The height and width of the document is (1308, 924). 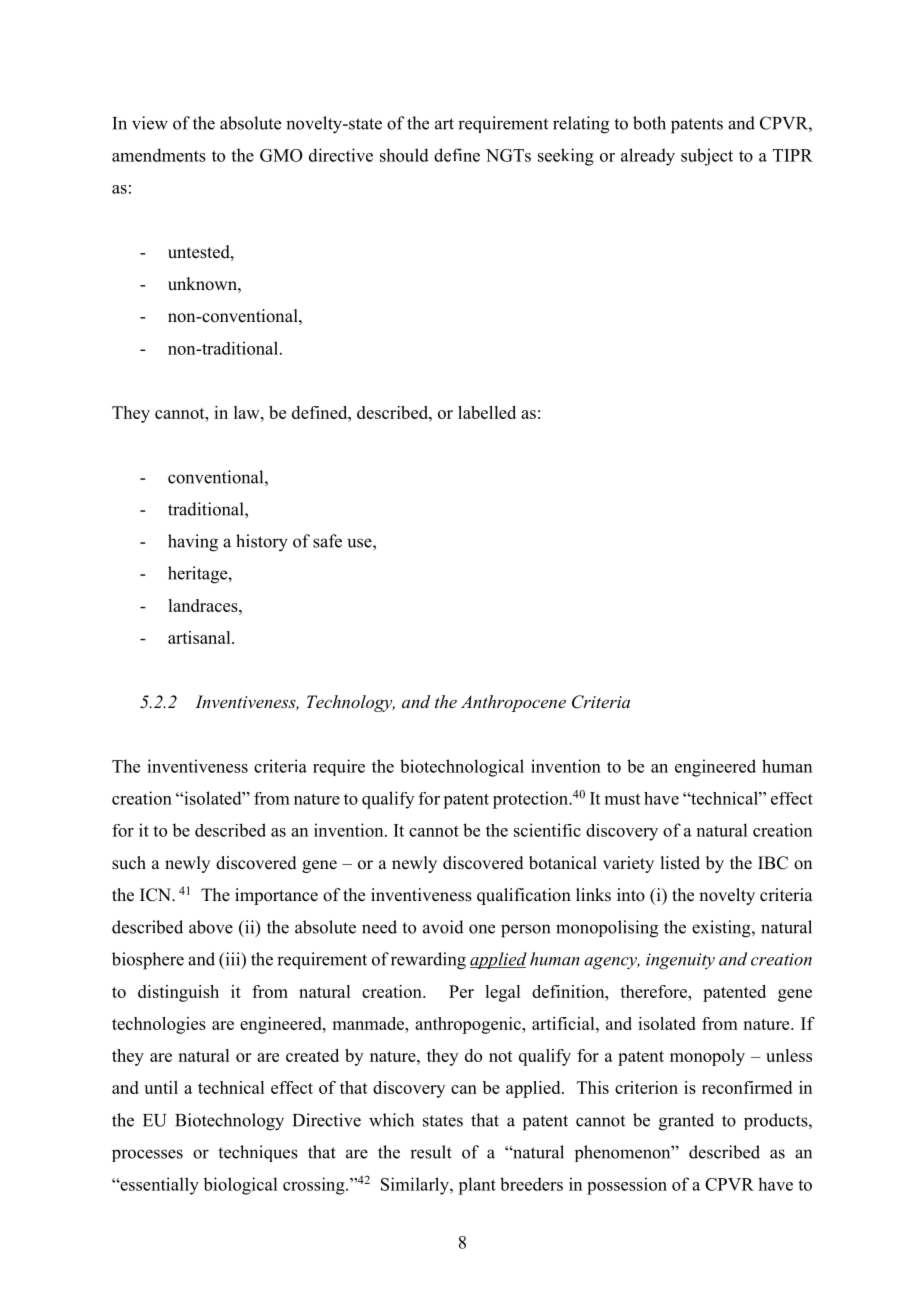 I want to click on Anthropocene, so click(x=513, y=703).
